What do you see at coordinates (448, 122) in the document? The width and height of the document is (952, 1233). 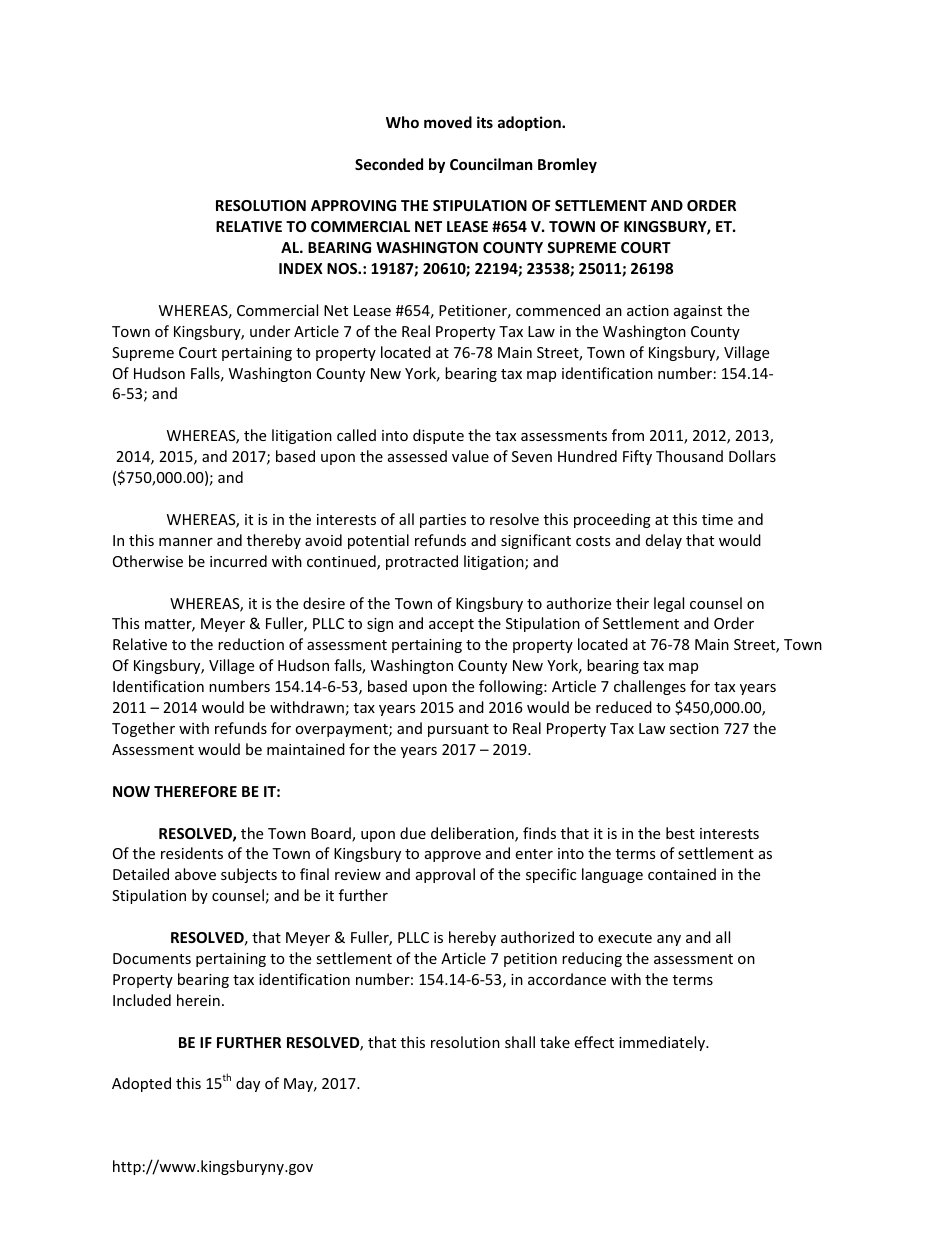 I see `moved` at bounding box center [448, 122].
